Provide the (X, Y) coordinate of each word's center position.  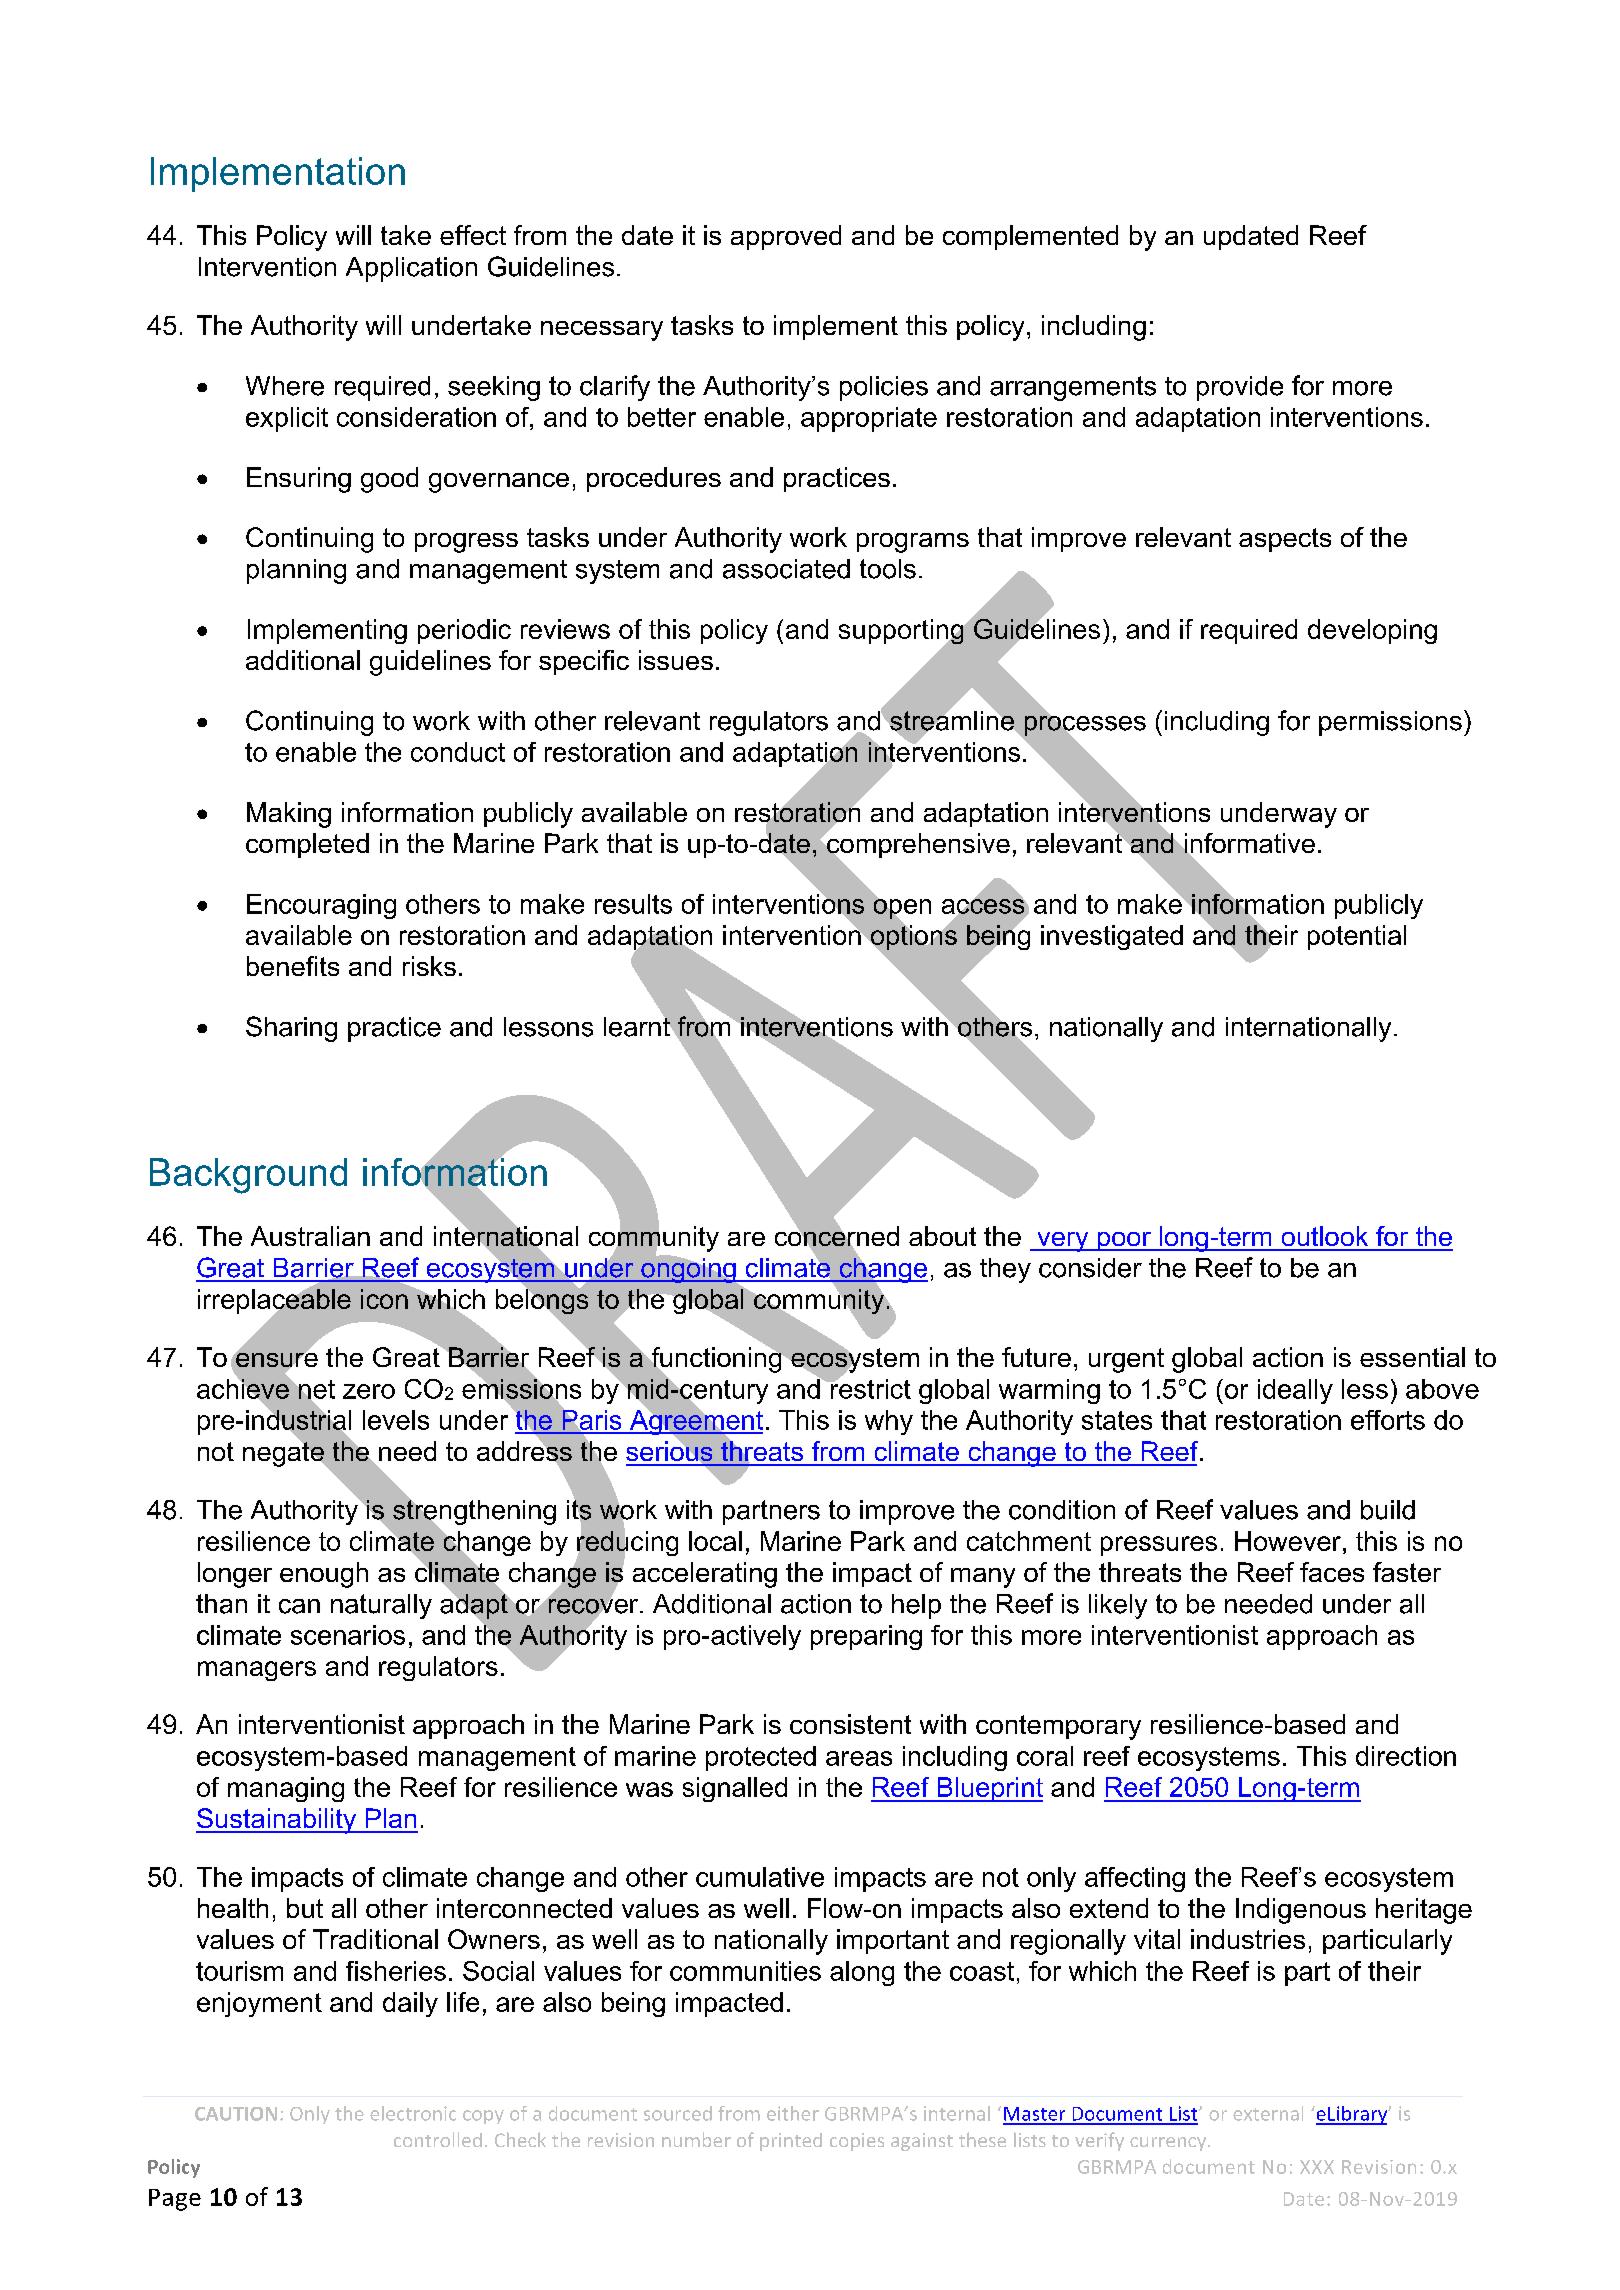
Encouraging (321, 906)
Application (411, 269)
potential (1357, 937)
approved (786, 237)
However (1288, 1541)
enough (324, 1575)
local (715, 1541)
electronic (413, 2113)
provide (1240, 388)
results (633, 904)
